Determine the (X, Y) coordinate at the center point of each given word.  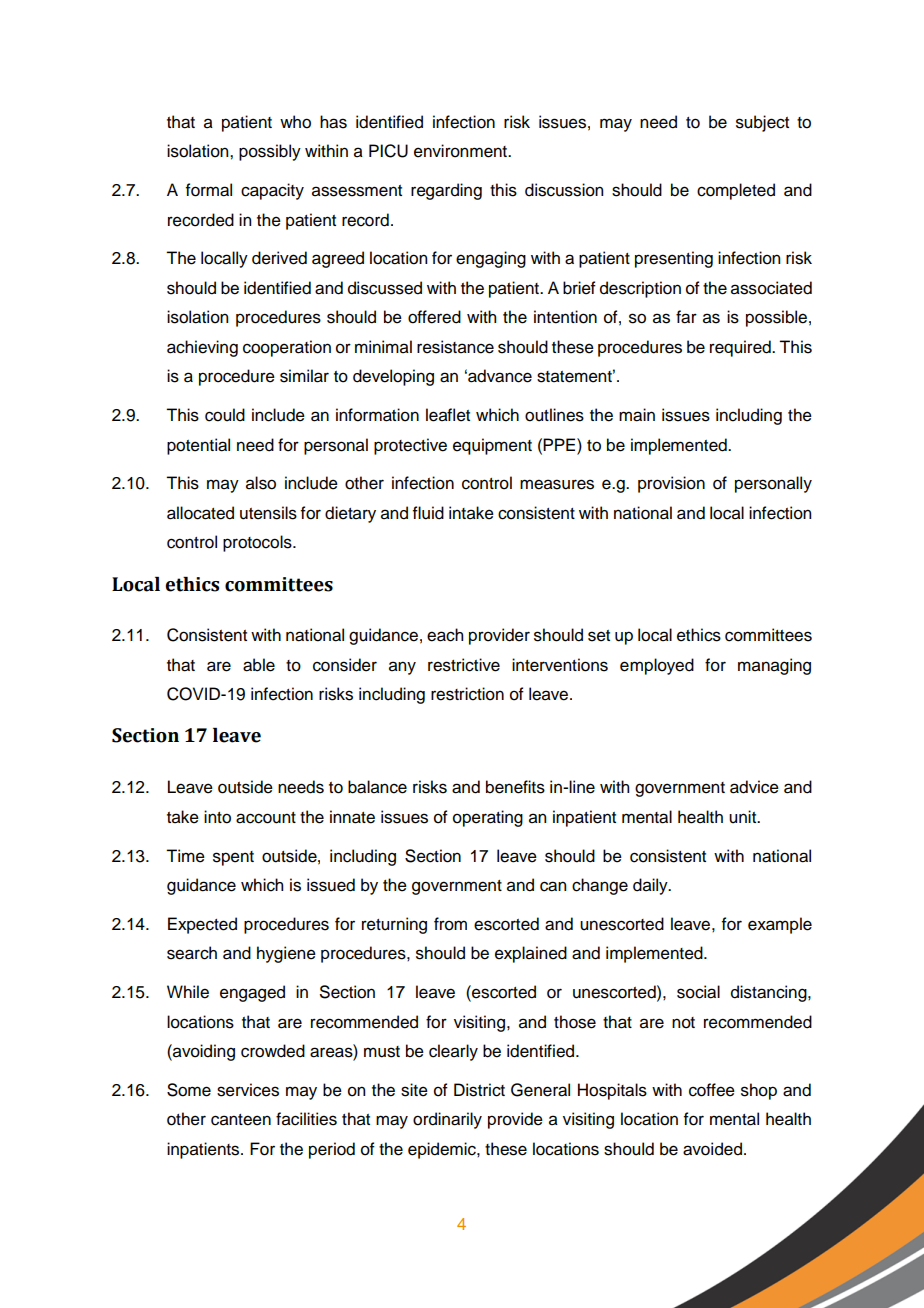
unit (744, 817)
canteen (241, 1120)
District (479, 1090)
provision (671, 484)
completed (736, 191)
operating (488, 818)
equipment (492, 446)
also (261, 483)
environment (461, 151)
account (266, 818)
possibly (270, 152)
